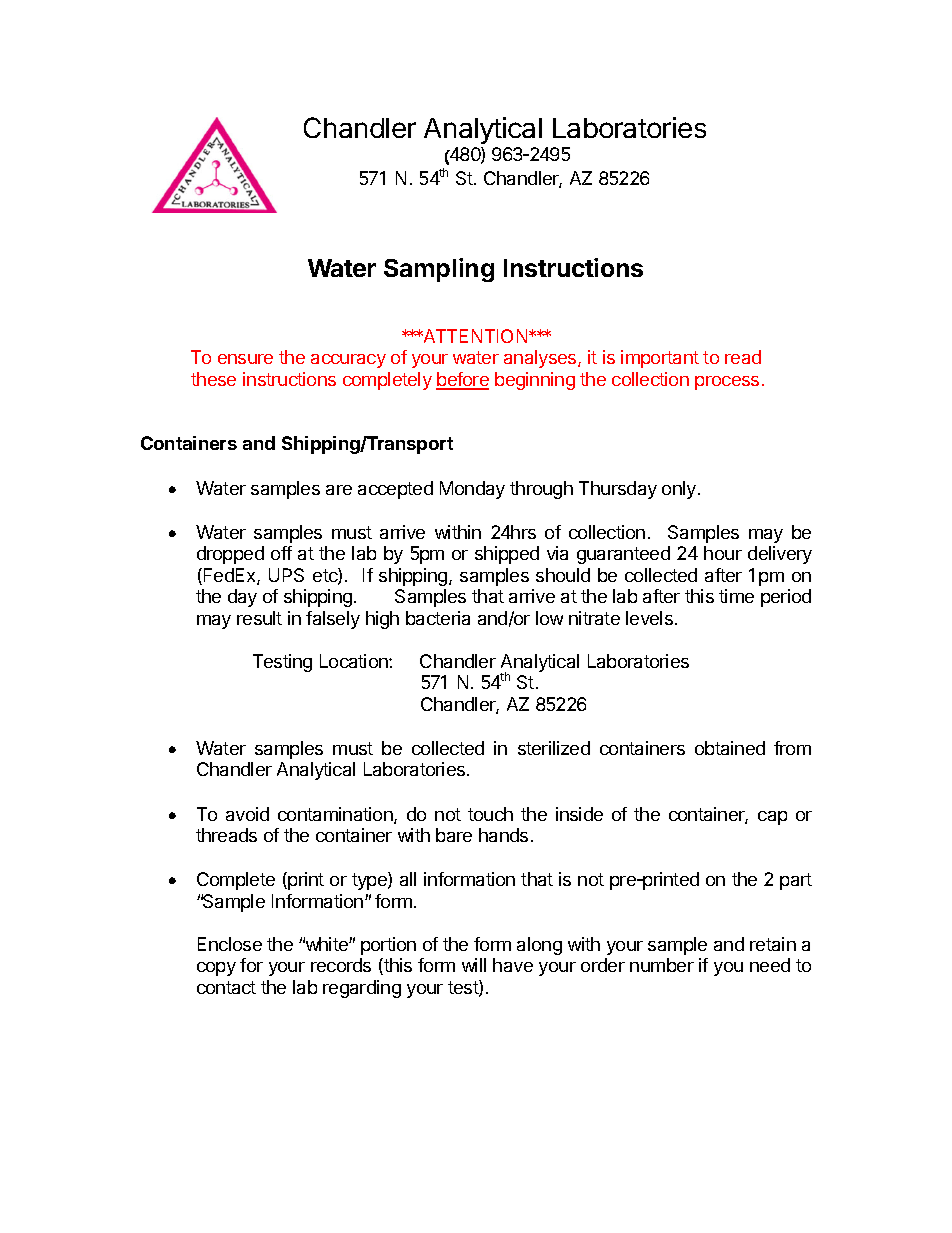 The width and height of the screenshot is (952, 1233). What do you see at coordinates (439, 270) in the screenshot?
I see `Sampling` at bounding box center [439, 270].
